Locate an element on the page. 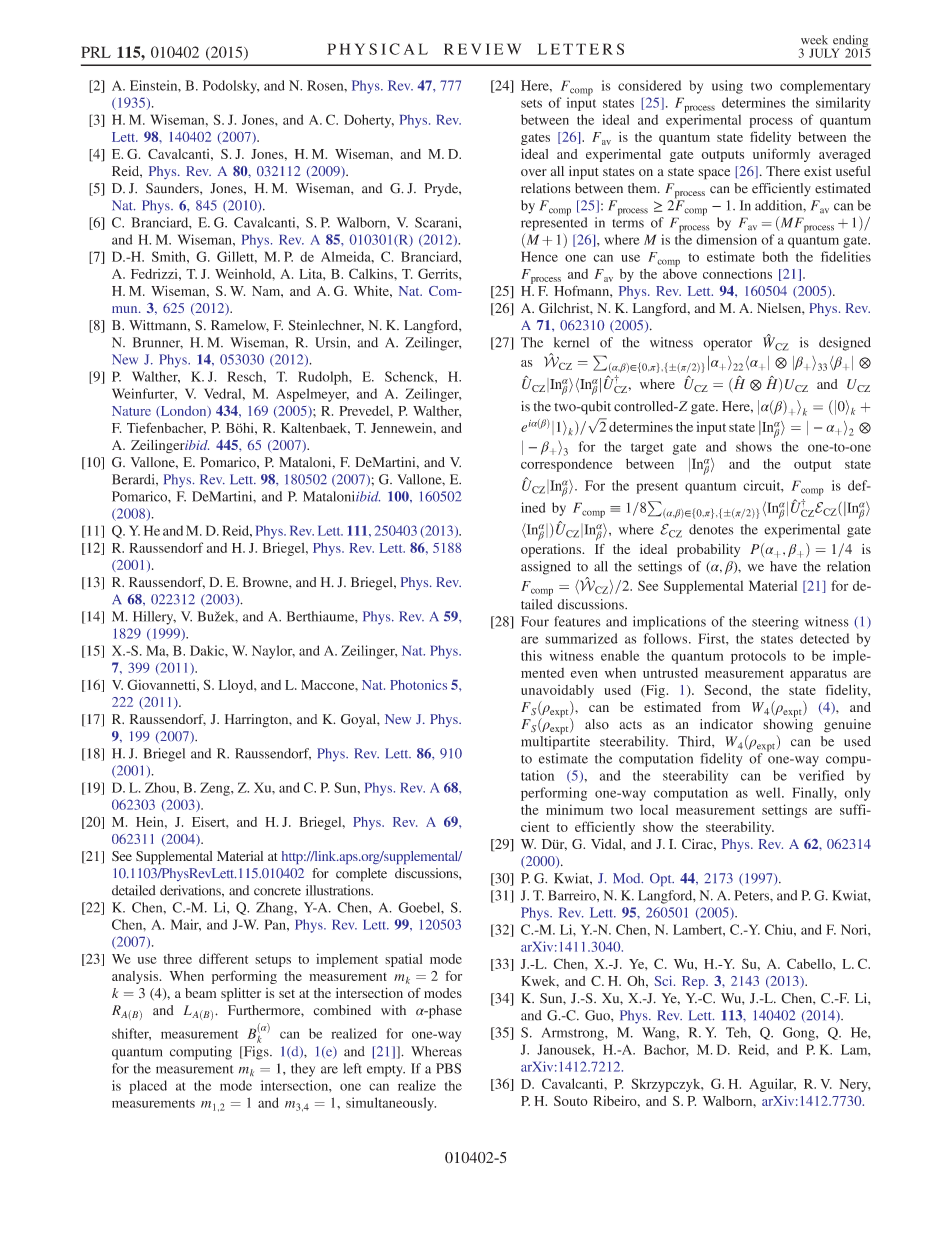 The width and height of the page is (952, 1233). REVIEW is located at coordinates (482, 49).
